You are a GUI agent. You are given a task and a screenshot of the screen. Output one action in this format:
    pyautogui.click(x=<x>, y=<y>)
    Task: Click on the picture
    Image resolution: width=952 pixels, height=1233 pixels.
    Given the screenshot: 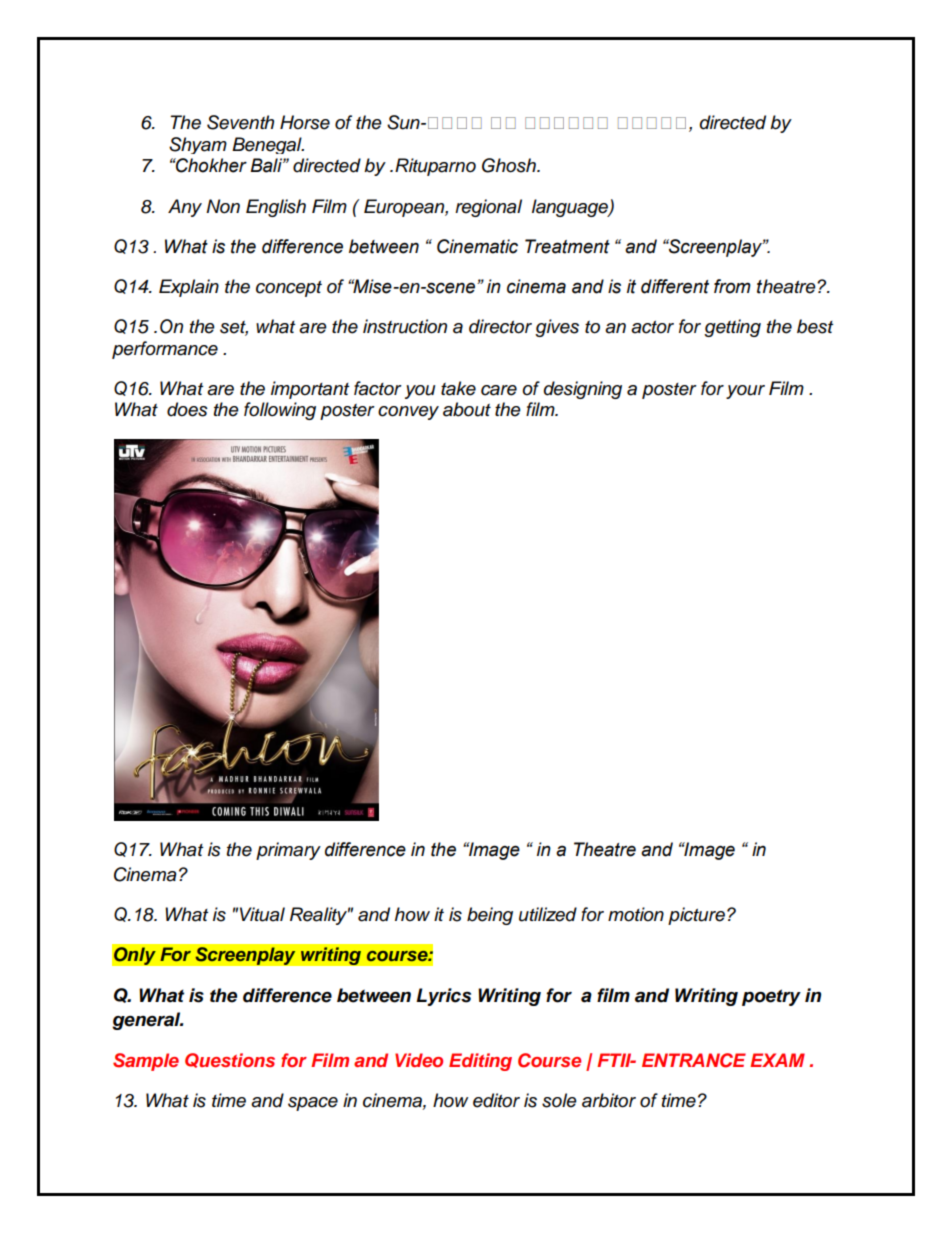 What is the action you would take?
    pyautogui.click(x=696, y=916)
